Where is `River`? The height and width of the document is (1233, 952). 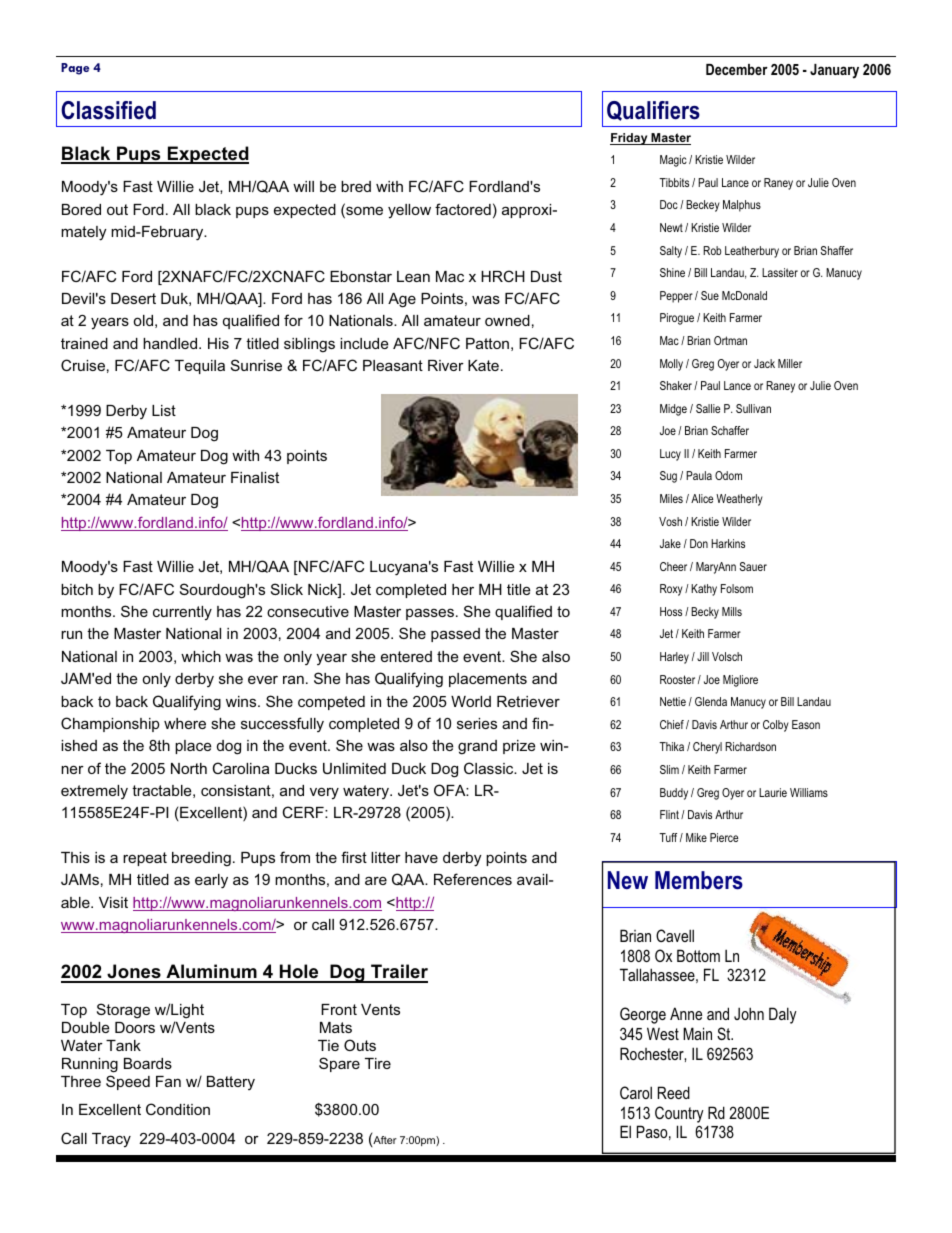 River is located at coordinates (446, 365).
